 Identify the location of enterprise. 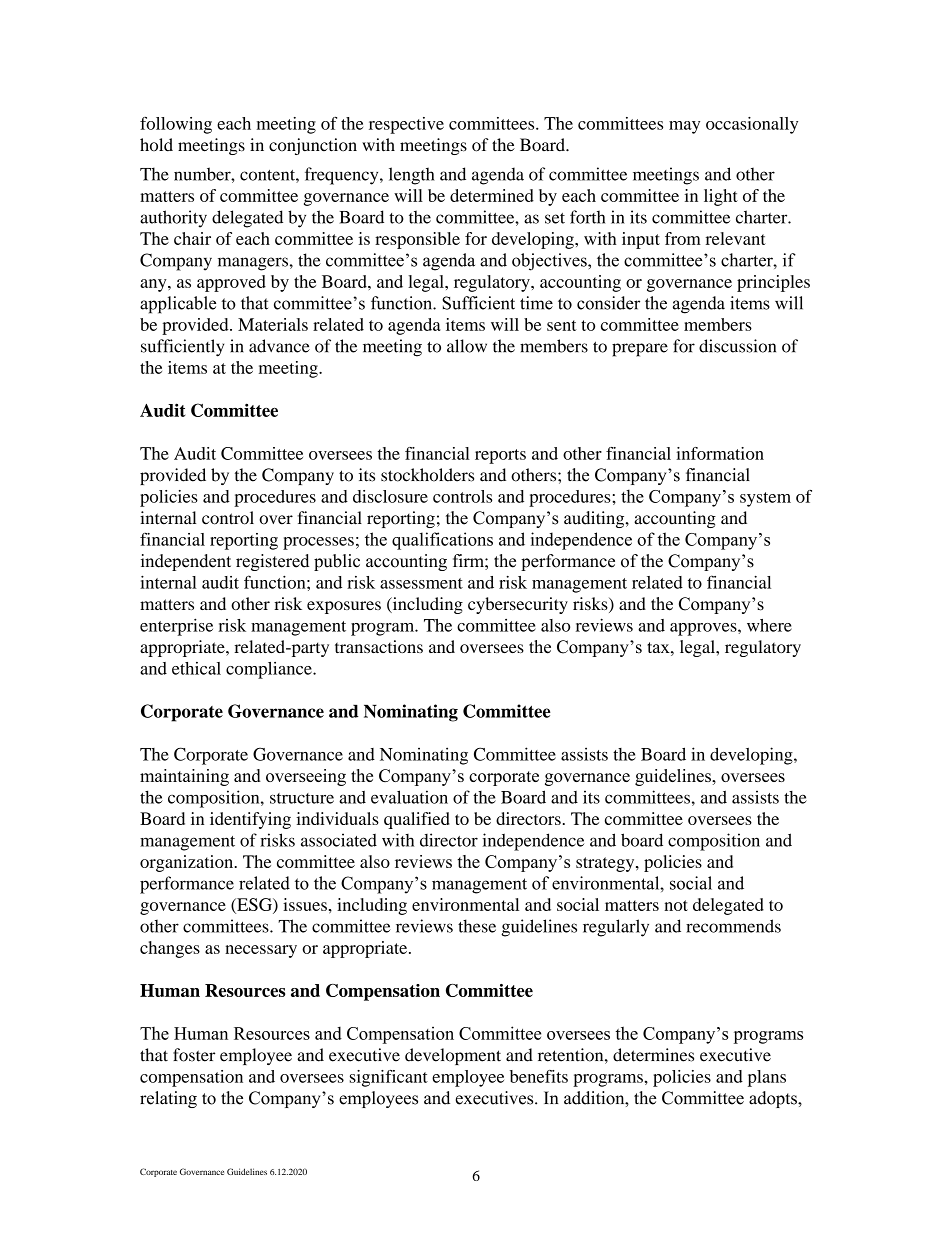
(176, 627).
